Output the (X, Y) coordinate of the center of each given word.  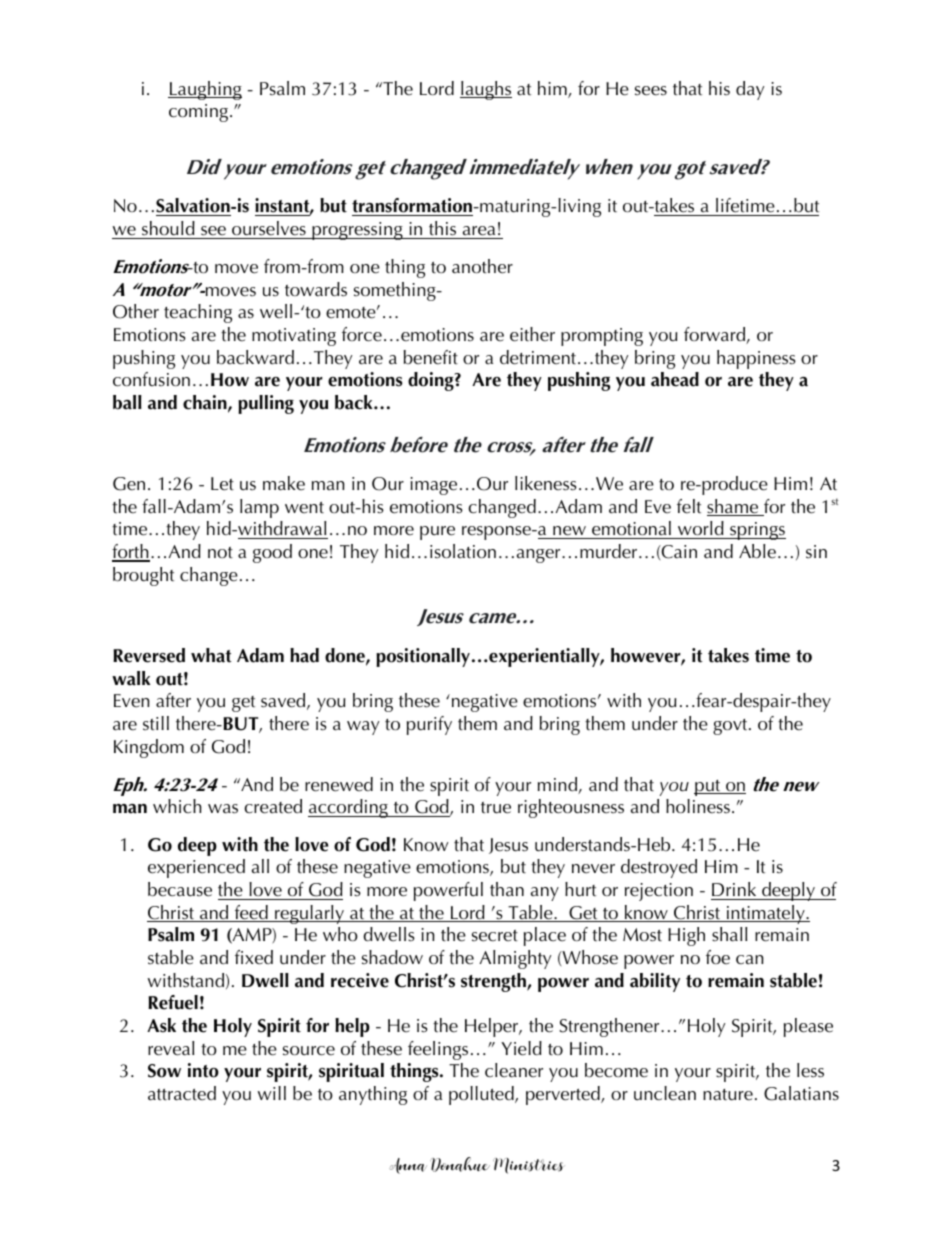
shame (734, 507)
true (496, 808)
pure (437, 533)
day (750, 90)
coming (200, 113)
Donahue (460, 1164)
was (223, 809)
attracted (182, 1093)
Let (222, 484)
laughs (486, 90)
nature (728, 1095)
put (708, 788)
